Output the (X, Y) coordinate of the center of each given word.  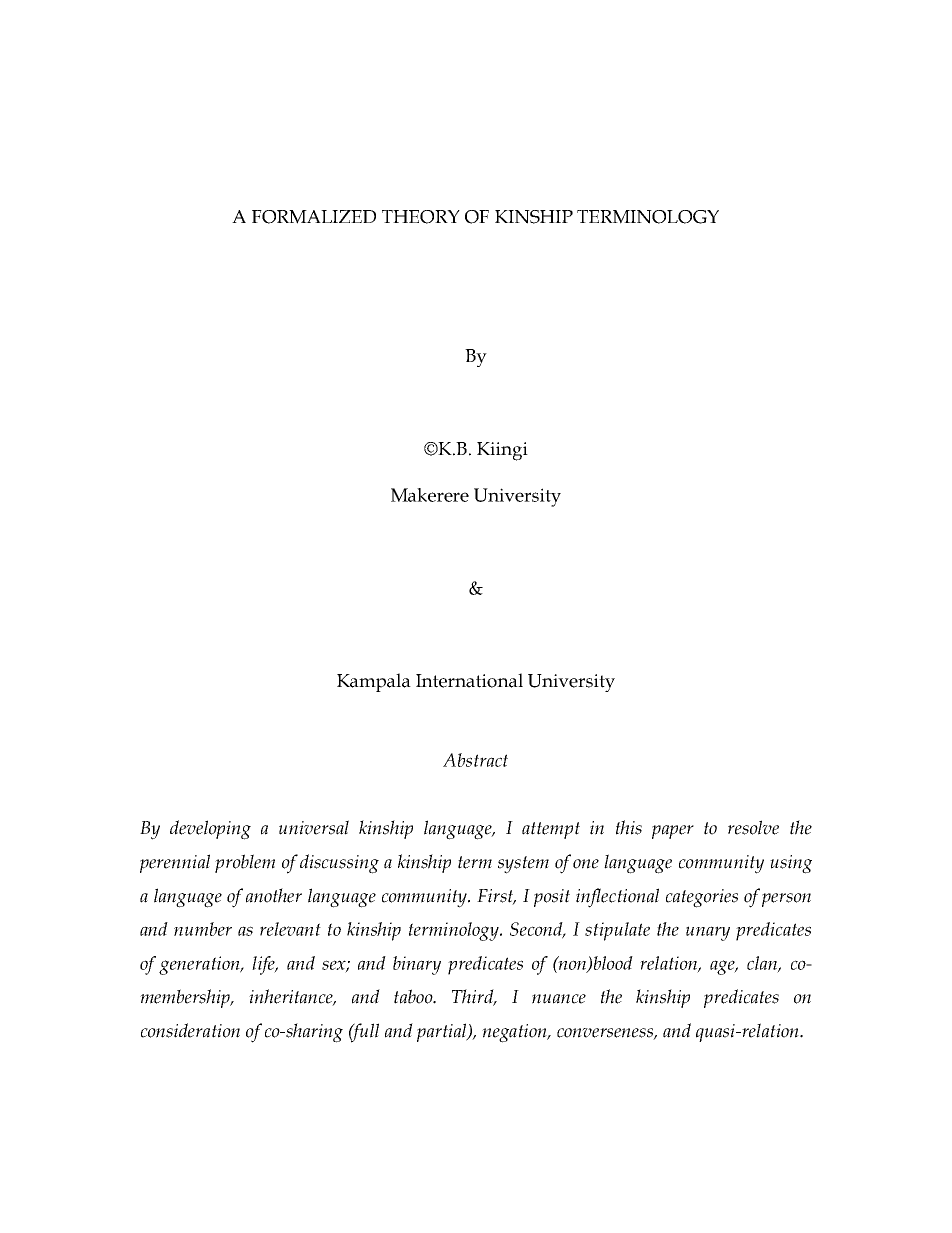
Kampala (374, 682)
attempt (551, 830)
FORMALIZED (314, 217)
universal (314, 827)
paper (673, 832)
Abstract (475, 760)
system (523, 865)
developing (210, 830)
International (469, 680)
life (264, 965)
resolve (753, 827)
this (629, 827)
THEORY (421, 217)
